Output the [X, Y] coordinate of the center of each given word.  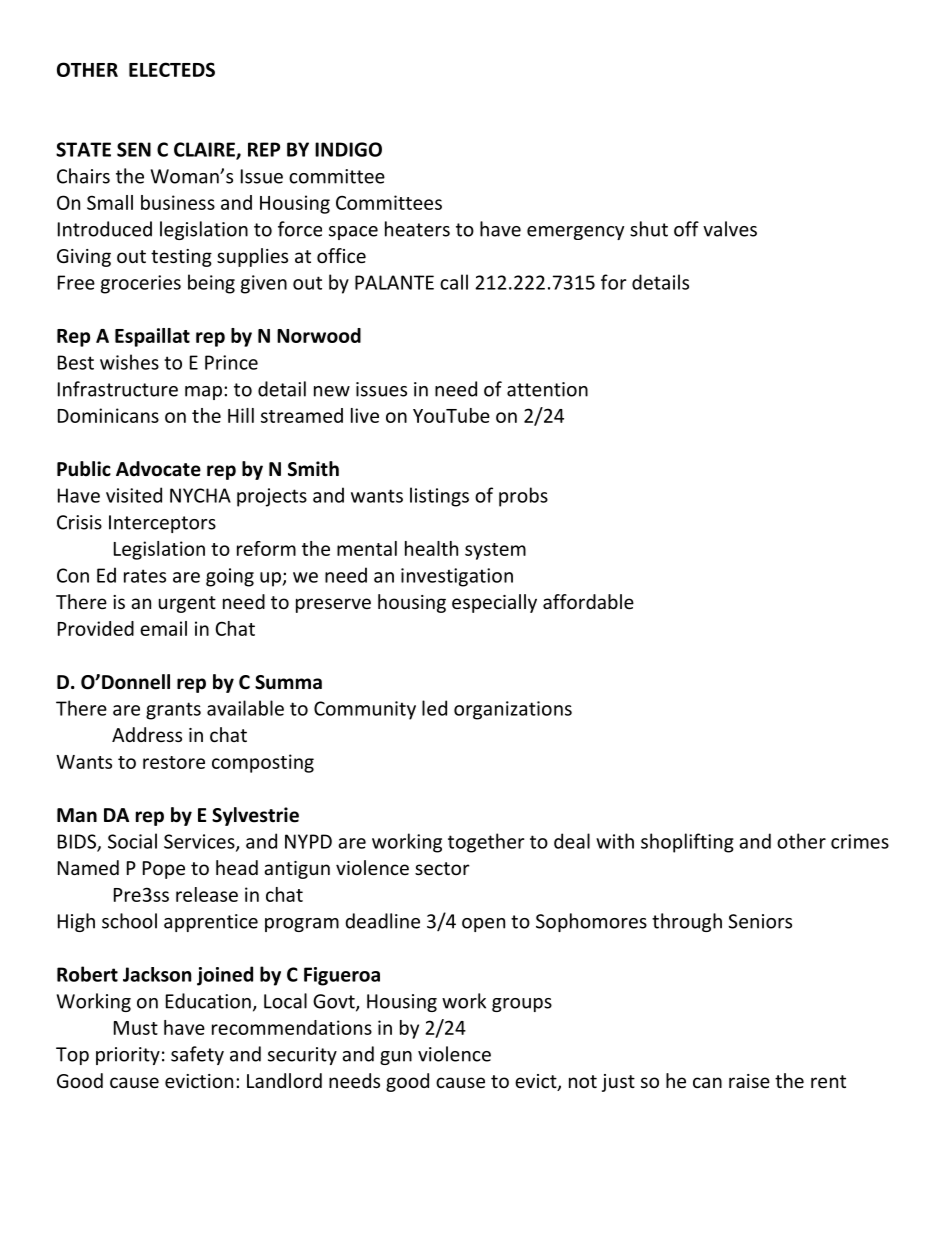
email [163, 628]
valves [730, 229]
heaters [417, 229]
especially [494, 603]
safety [197, 1055]
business [178, 202]
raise [749, 1081]
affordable [588, 601]
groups [522, 1005]
